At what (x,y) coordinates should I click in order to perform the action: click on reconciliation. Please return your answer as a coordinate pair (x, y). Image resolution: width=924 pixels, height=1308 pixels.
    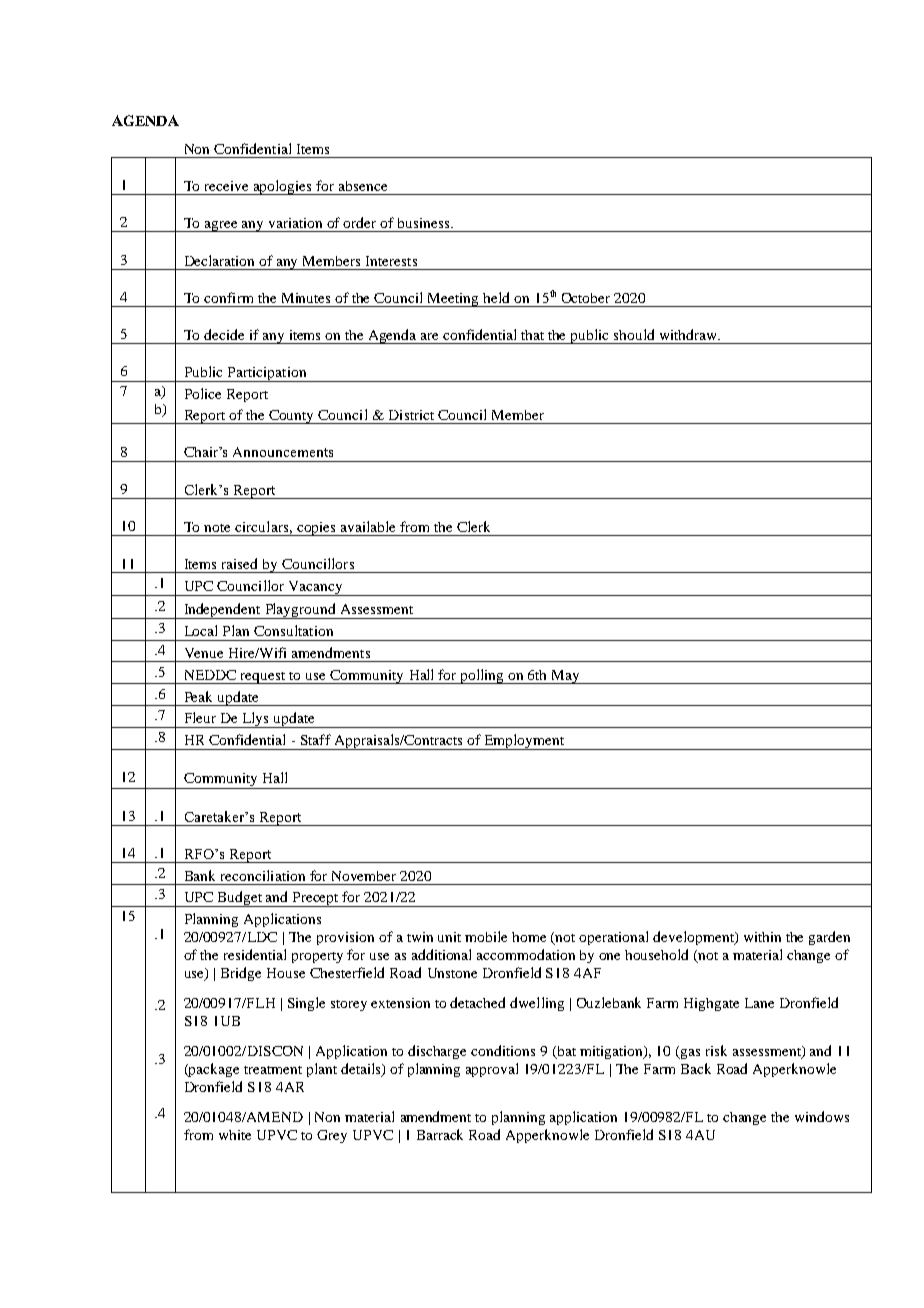
    Looking at the image, I should click on (263, 875).
